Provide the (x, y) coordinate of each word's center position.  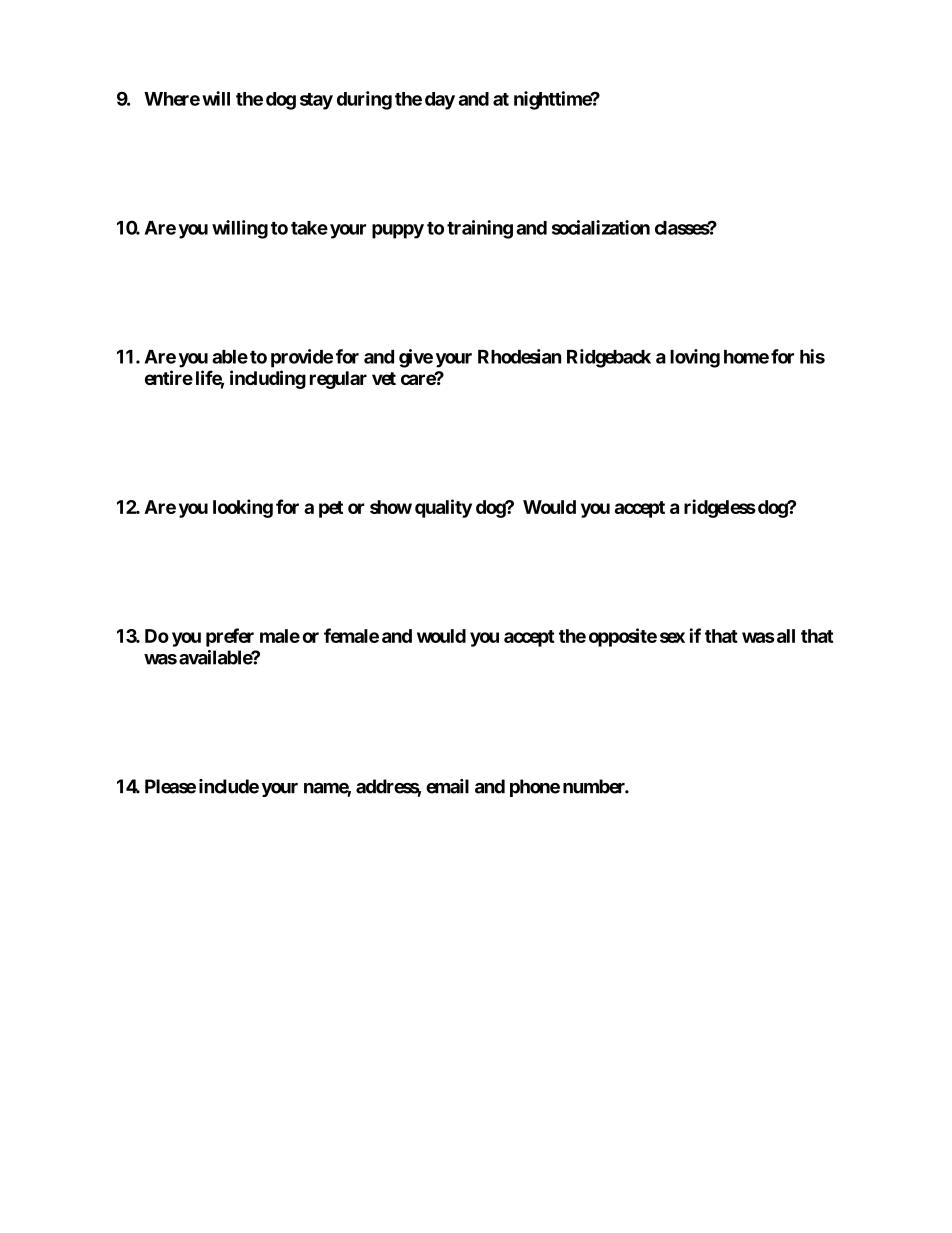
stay (316, 101)
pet (331, 509)
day (440, 101)
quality (443, 508)
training (480, 229)
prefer (230, 637)
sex (672, 637)
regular (338, 380)
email (447, 786)
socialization (601, 227)
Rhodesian (519, 356)
